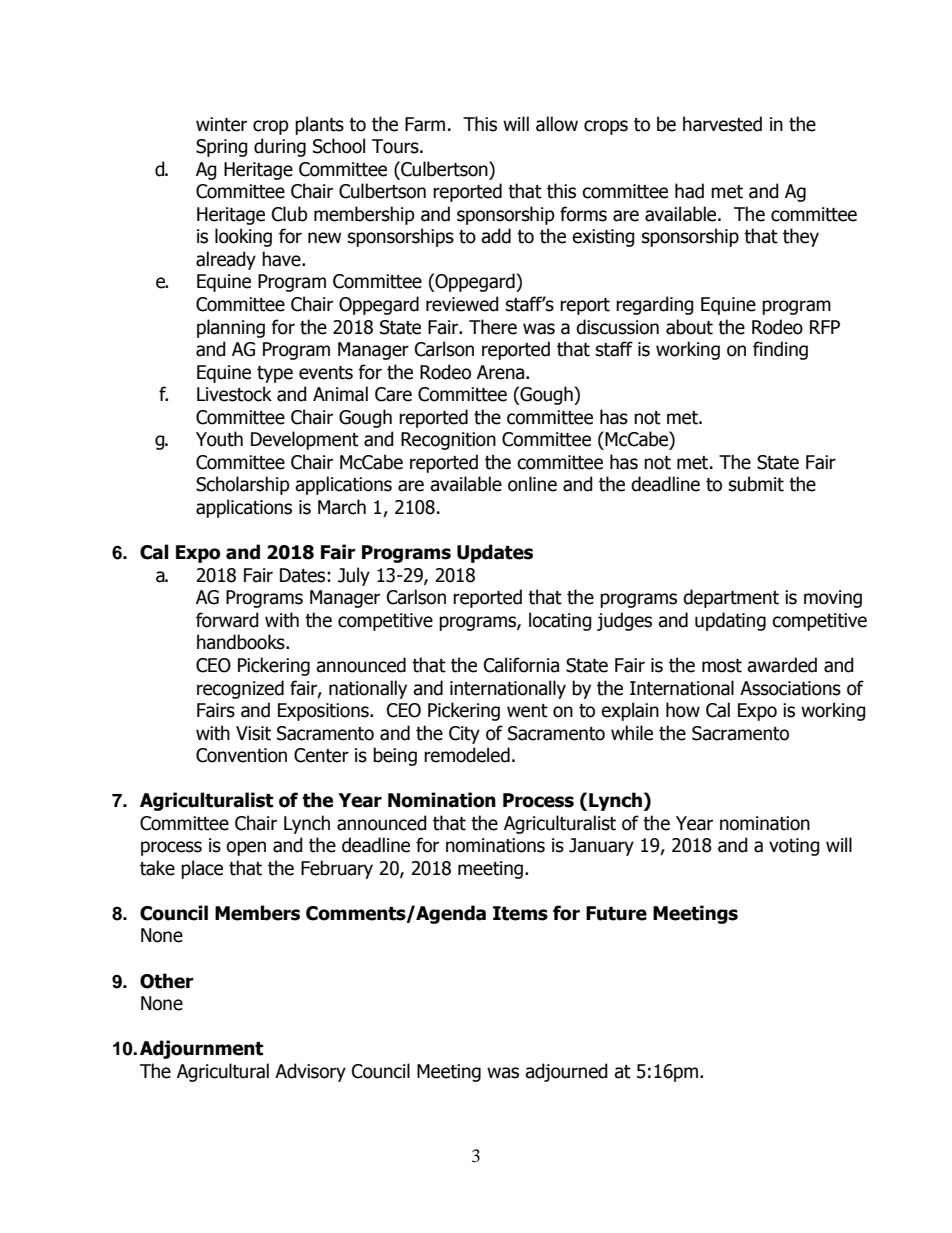 The width and height of the image is (952, 1233). I want to click on forward, so click(227, 620).
